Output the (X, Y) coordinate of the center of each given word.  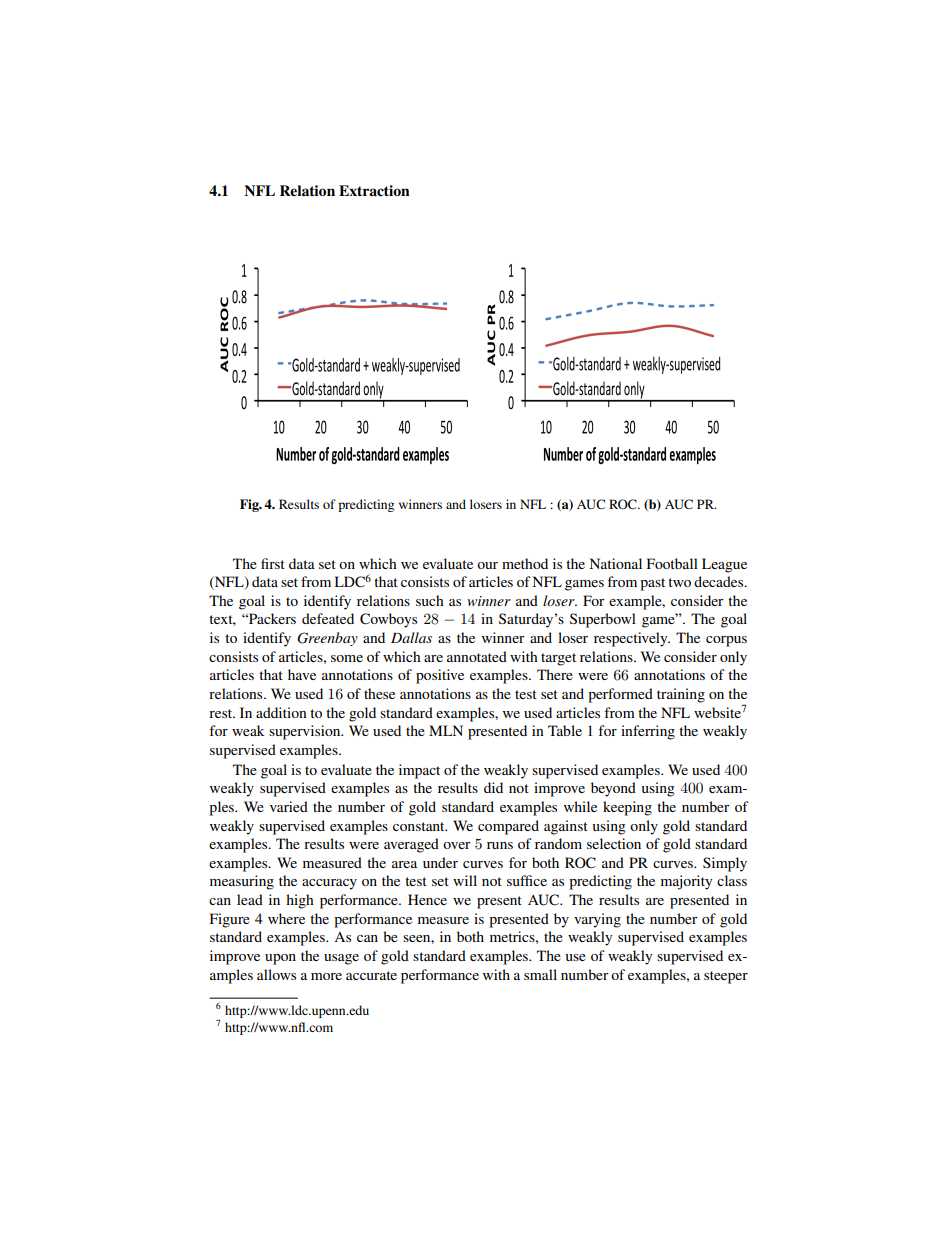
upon (280, 959)
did (493, 787)
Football (672, 563)
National (616, 563)
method (525, 563)
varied (289, 806)
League (724, 565)
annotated (477, 656)
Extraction (374, 190)
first (273, 563)
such (430, 600)
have (302, 674)
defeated (328, 618)
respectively (632, 639)
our (487, 565)
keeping (627, 808)
